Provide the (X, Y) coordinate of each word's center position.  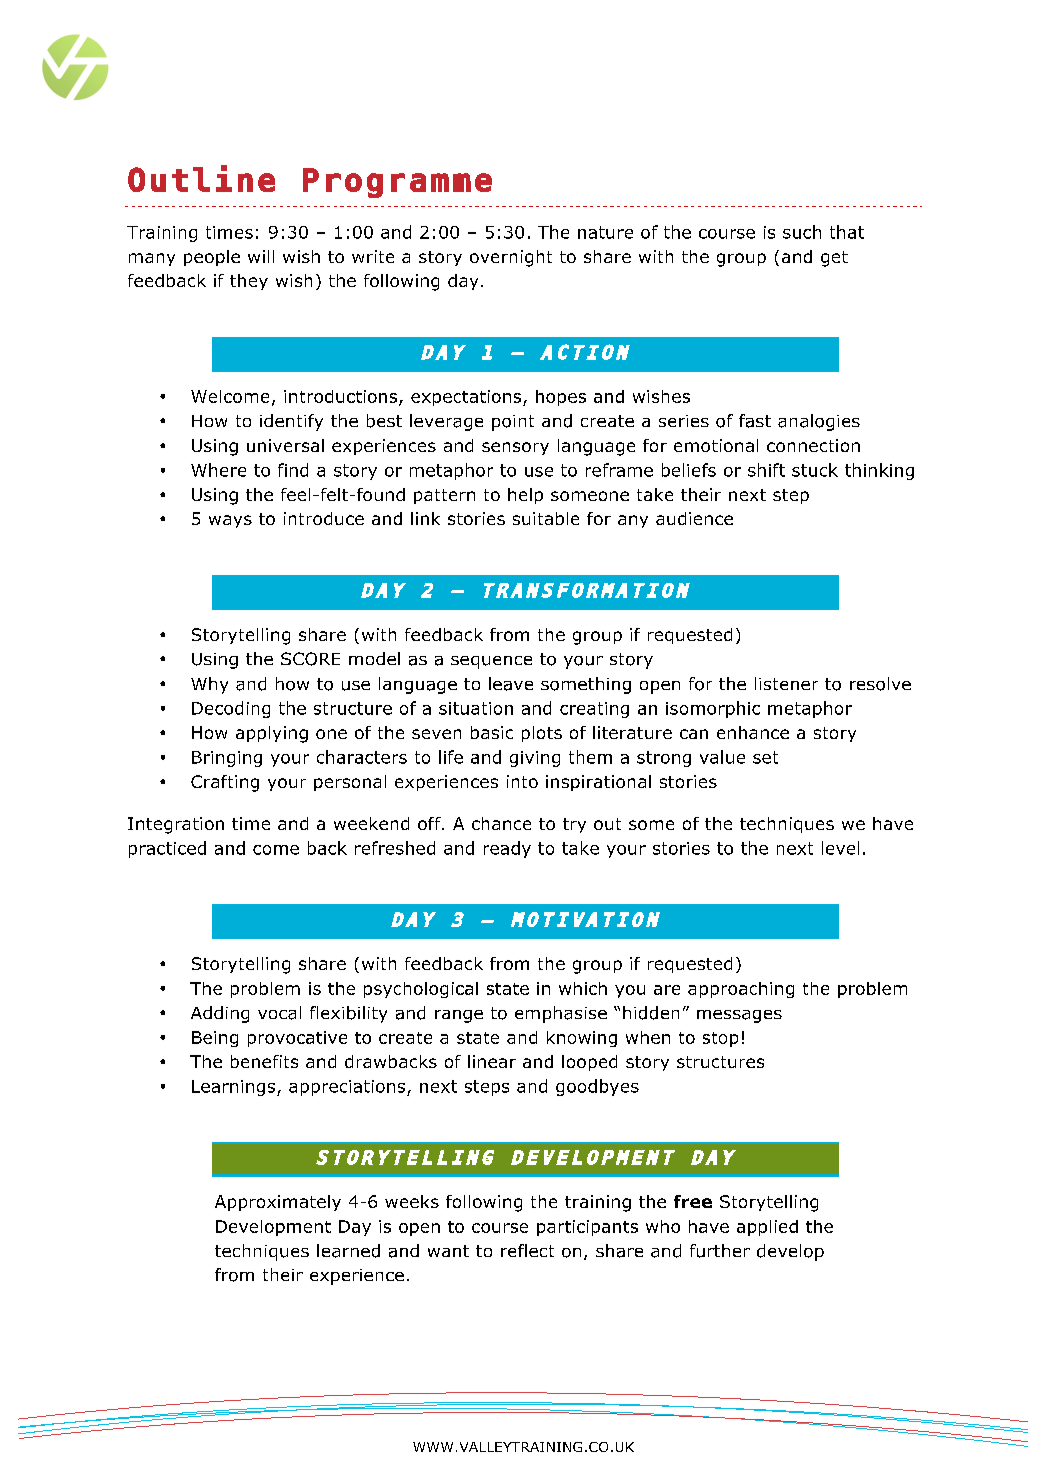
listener (786, 683)
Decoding (231, 709)
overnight (511, 258)
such (802, 232)
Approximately (278, 1203)
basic (492, 732)
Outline (201, 178)
